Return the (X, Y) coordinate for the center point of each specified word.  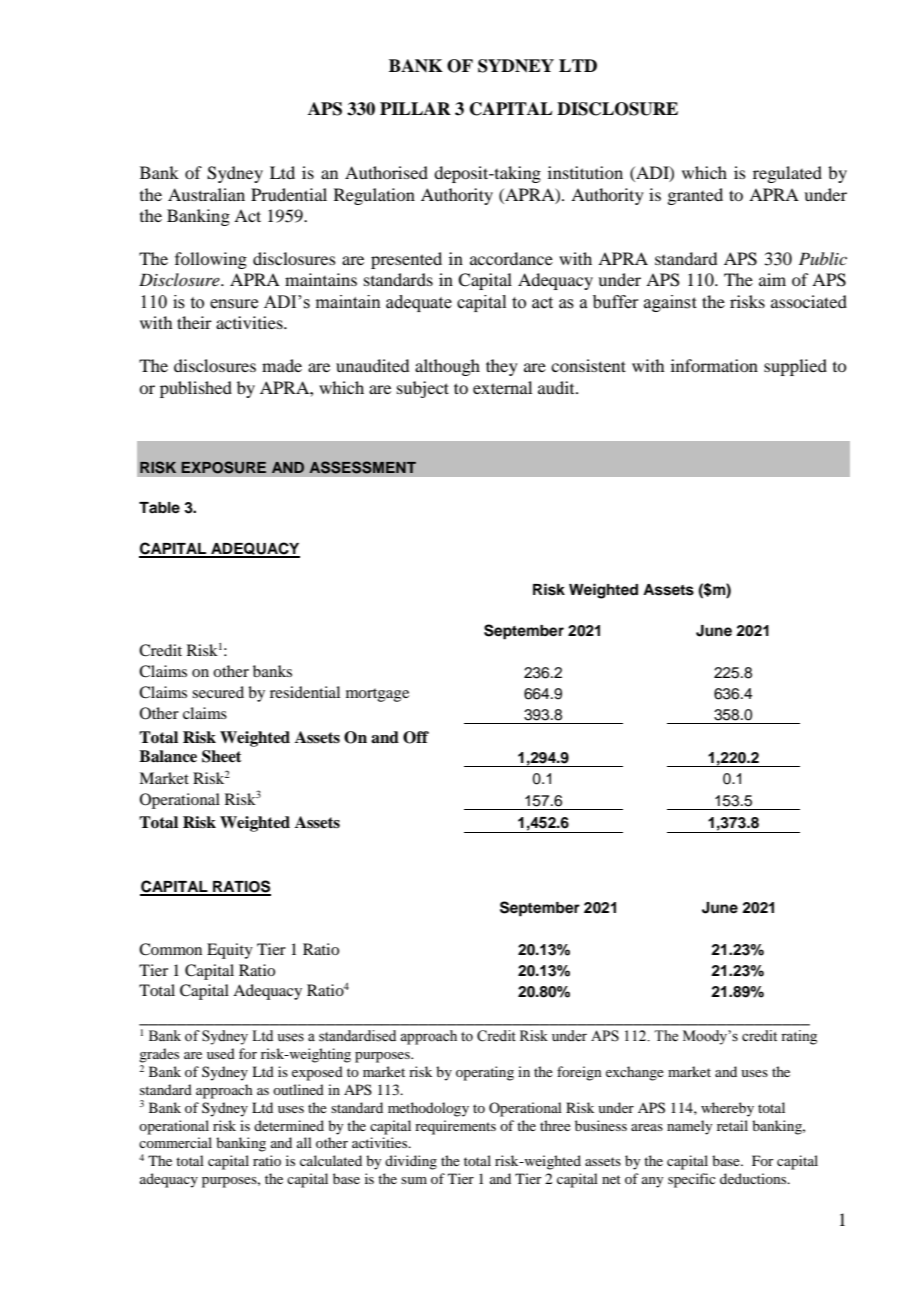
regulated (787, 174)
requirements (455, 1127)
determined (289, 1125)
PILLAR (415, 108)
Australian (206, 194)
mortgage (377, 695)
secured (218, 692)
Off (416, 737)
